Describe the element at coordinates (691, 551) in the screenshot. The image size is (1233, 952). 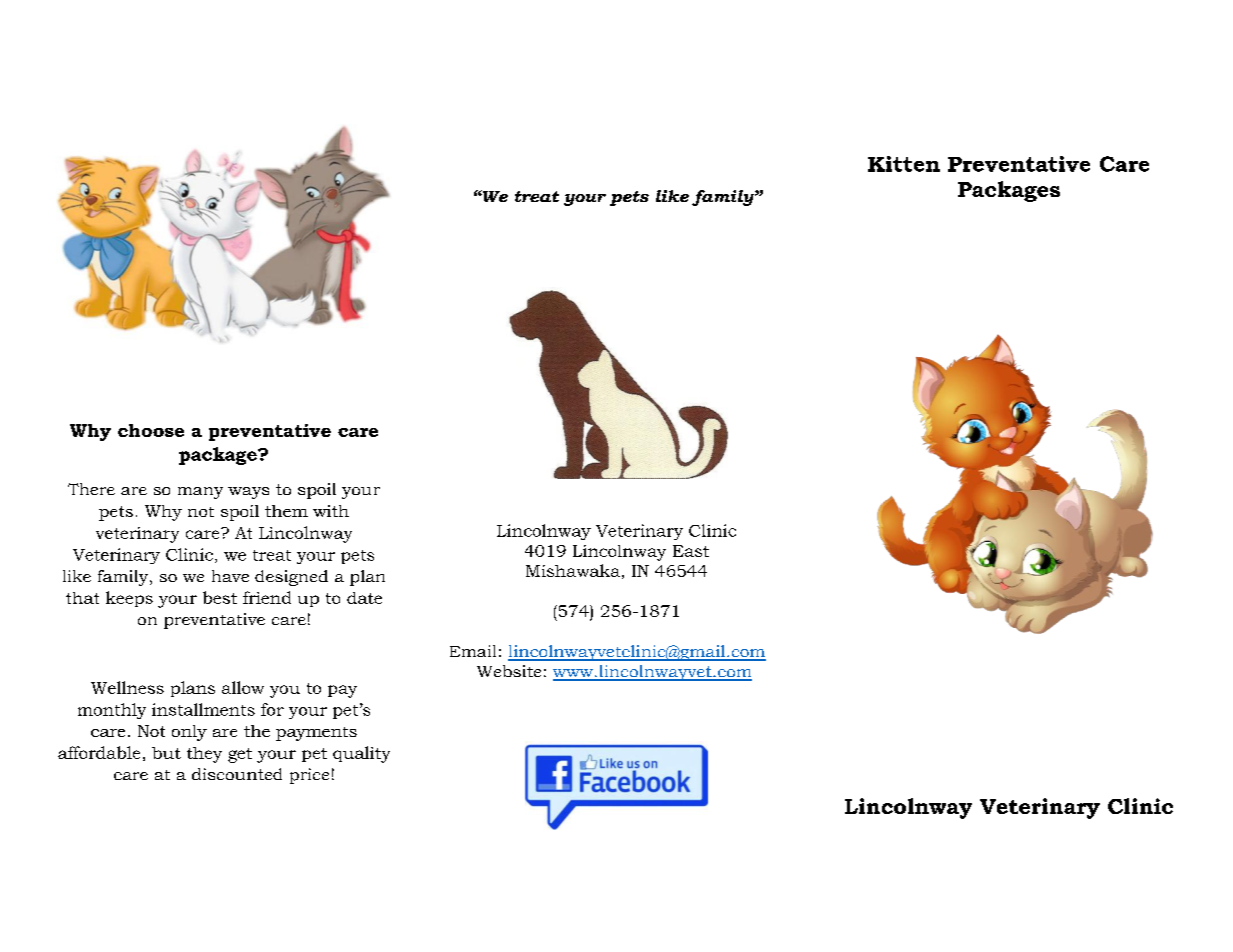
I see `East` at that location.
